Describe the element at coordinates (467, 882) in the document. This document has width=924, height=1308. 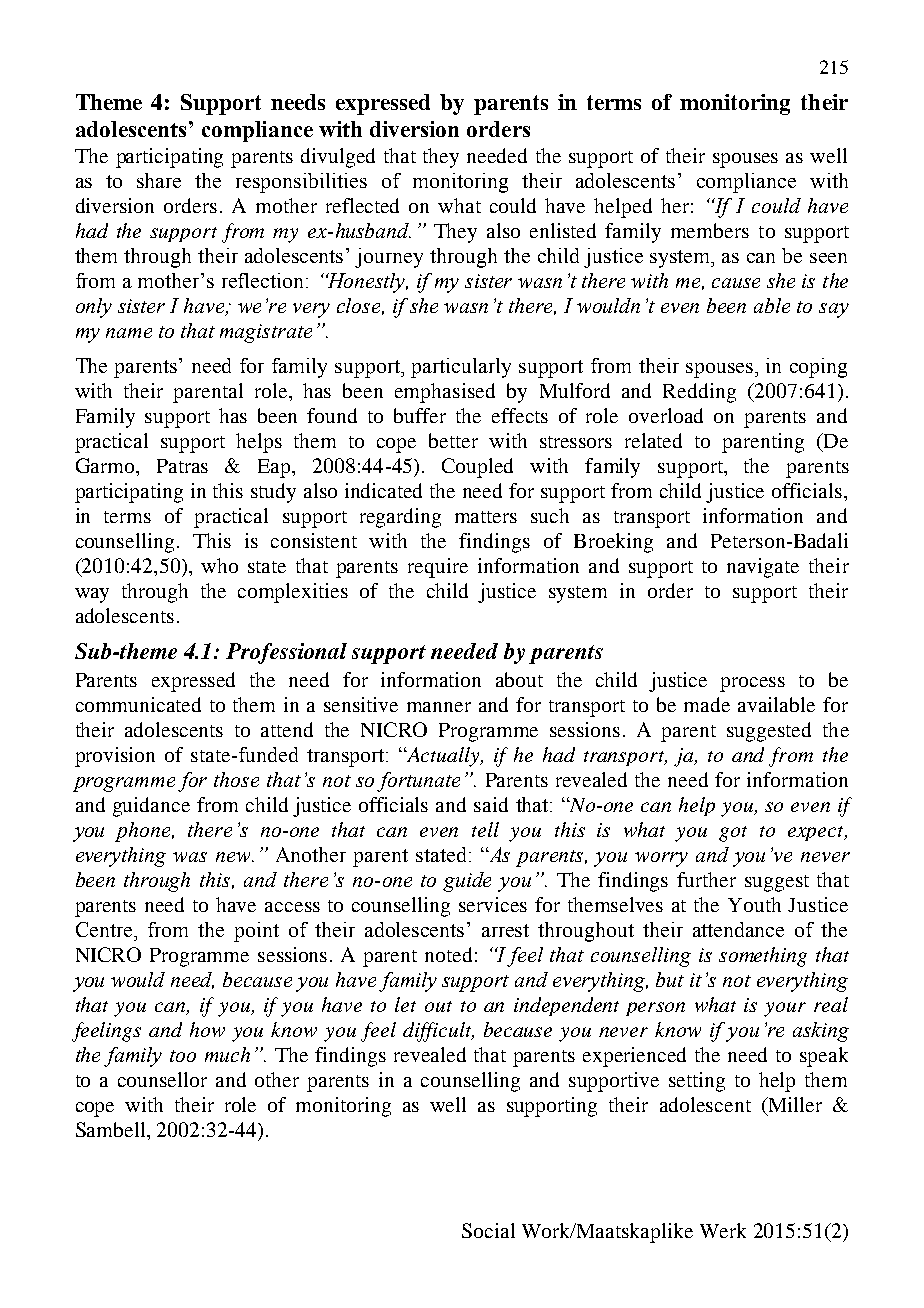
I see `guide` at that location.
